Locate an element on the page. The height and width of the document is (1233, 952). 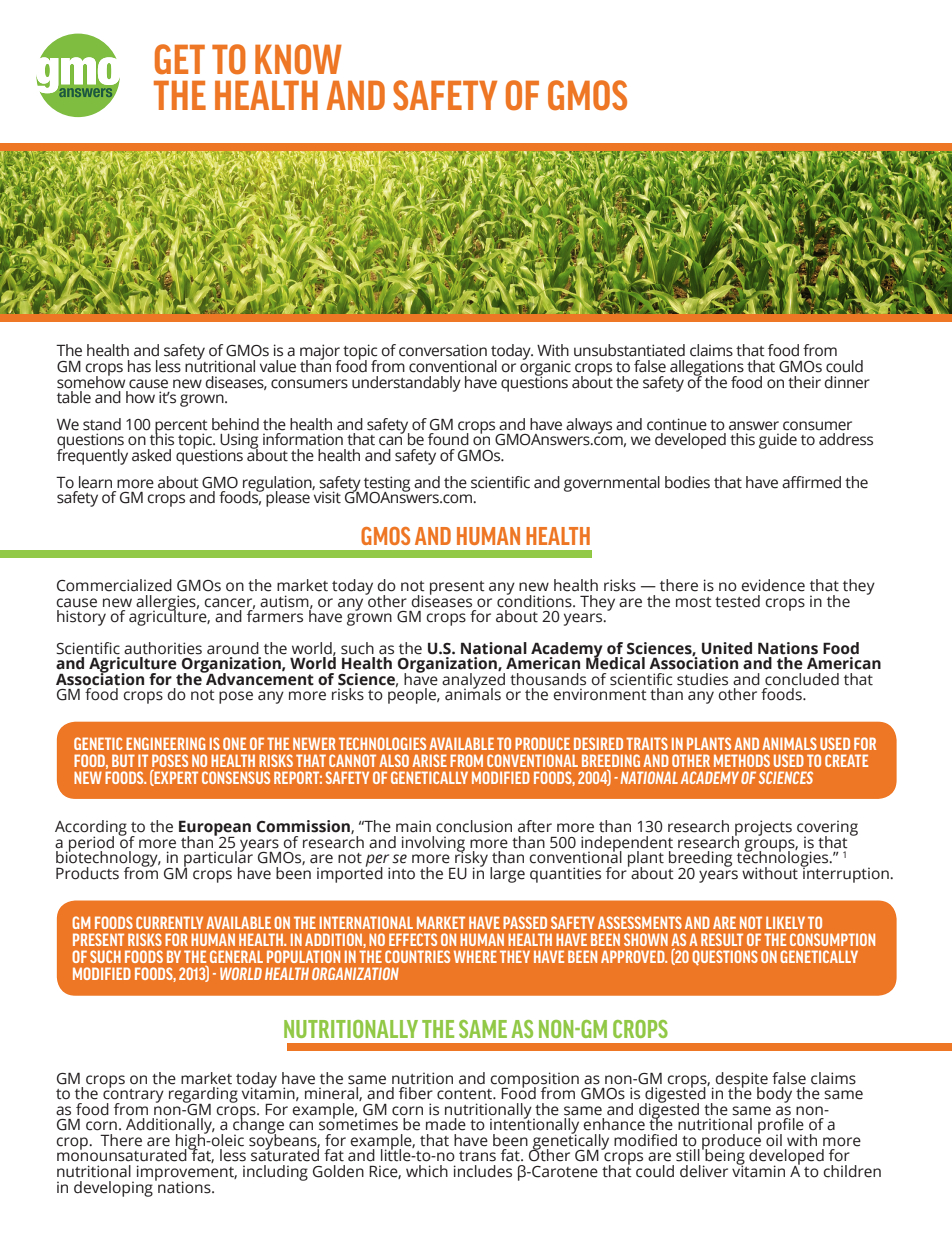
GET is located at coordinates (180, 59).
